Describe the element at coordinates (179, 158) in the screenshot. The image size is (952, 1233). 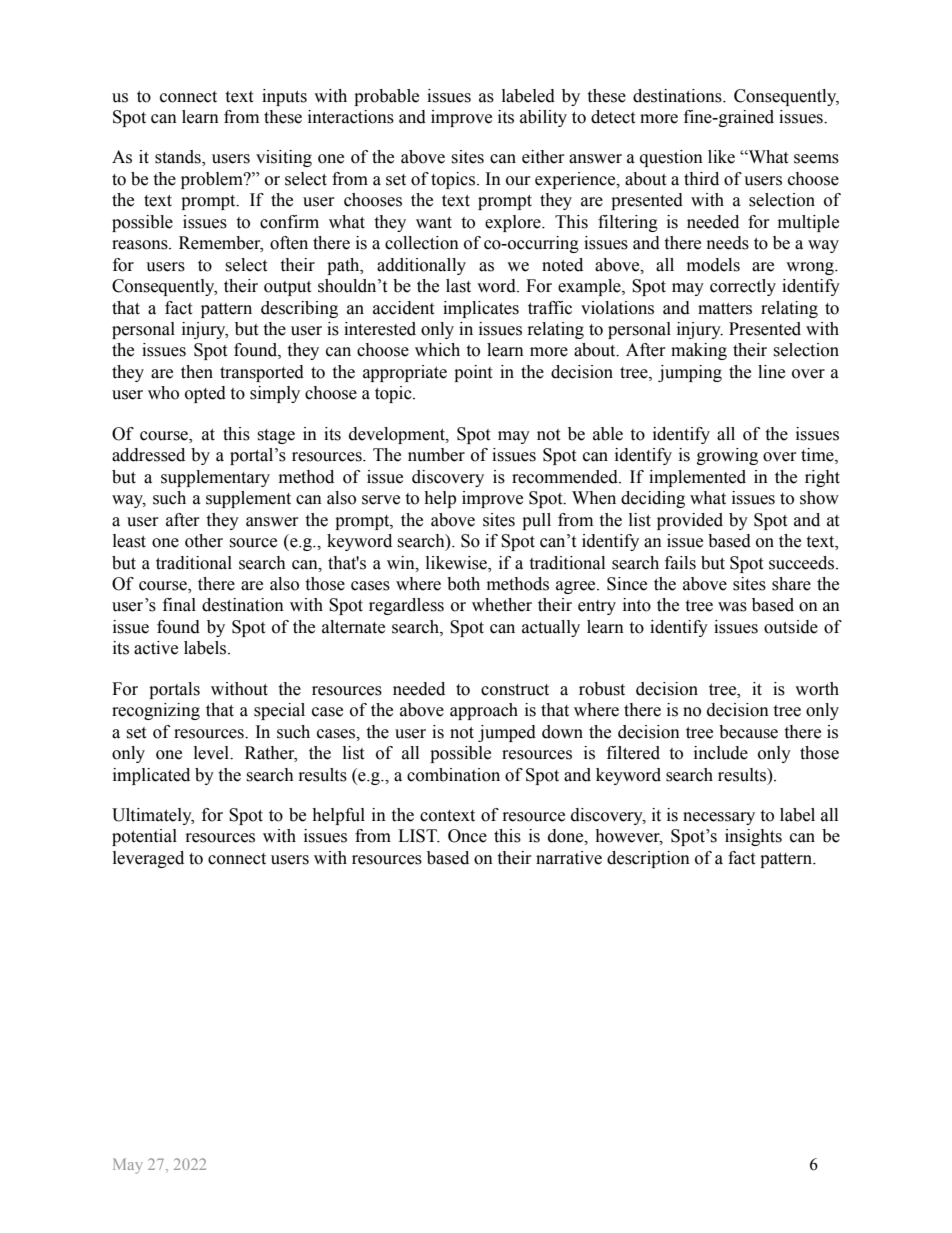
I see `stands` at that location.
